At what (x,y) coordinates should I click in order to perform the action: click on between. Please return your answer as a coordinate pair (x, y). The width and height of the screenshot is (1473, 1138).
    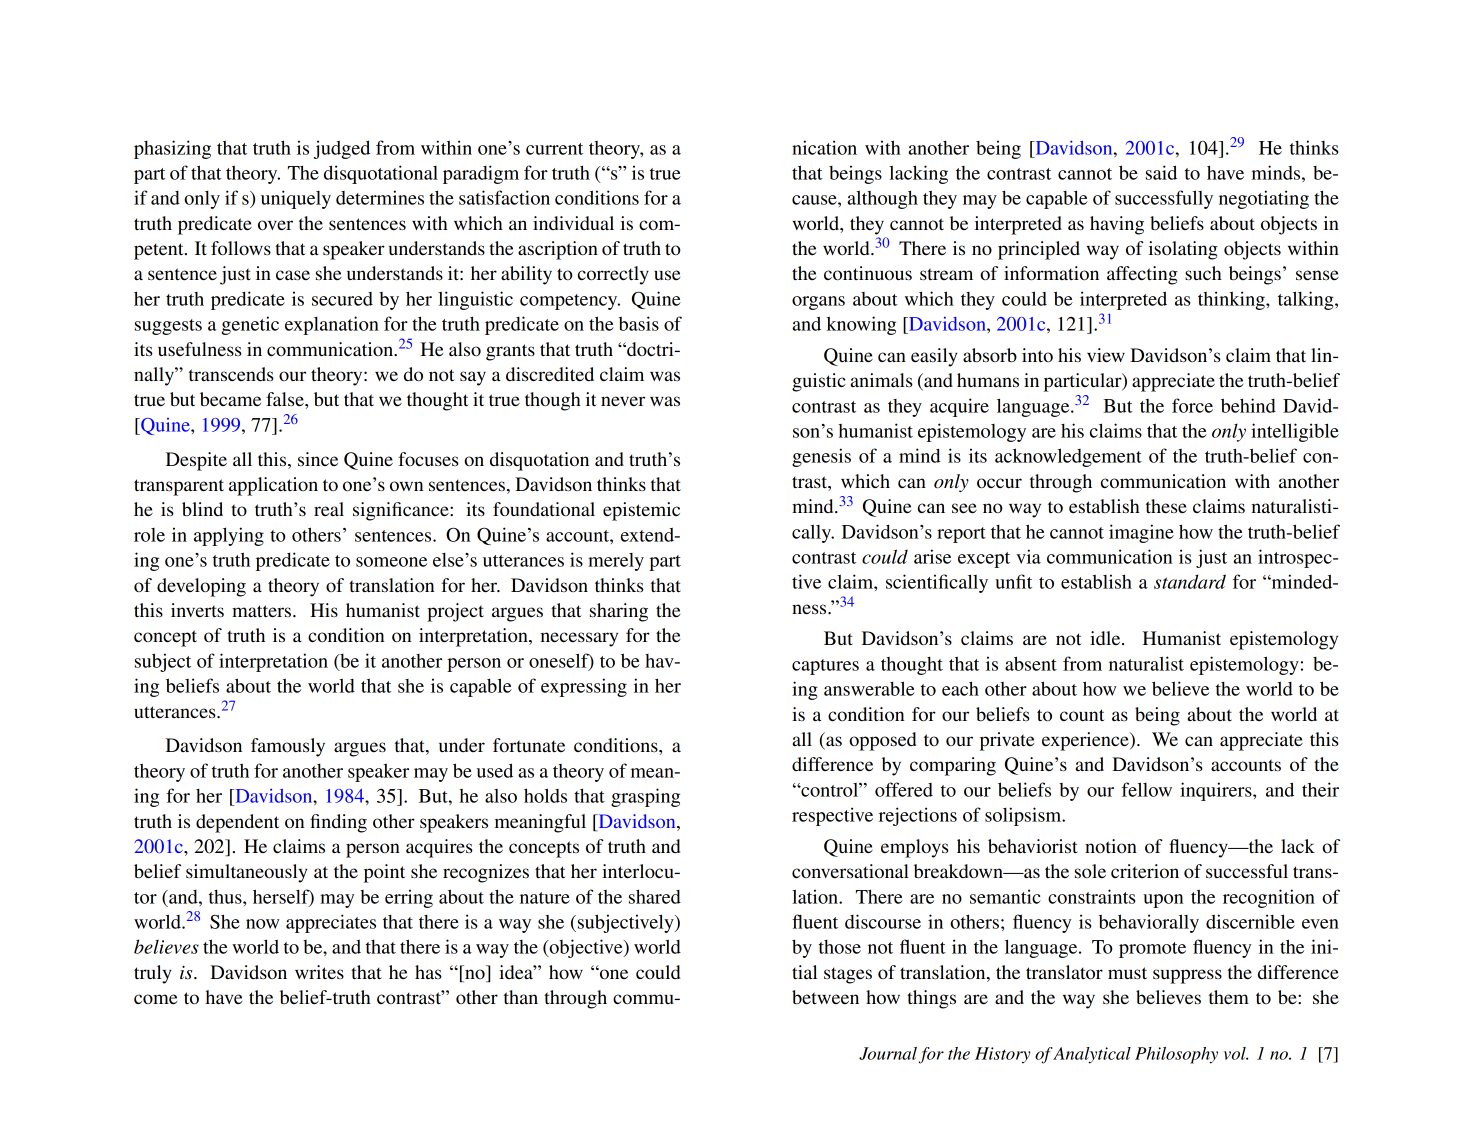
    Looking at the image, I should click on (825, 997).
